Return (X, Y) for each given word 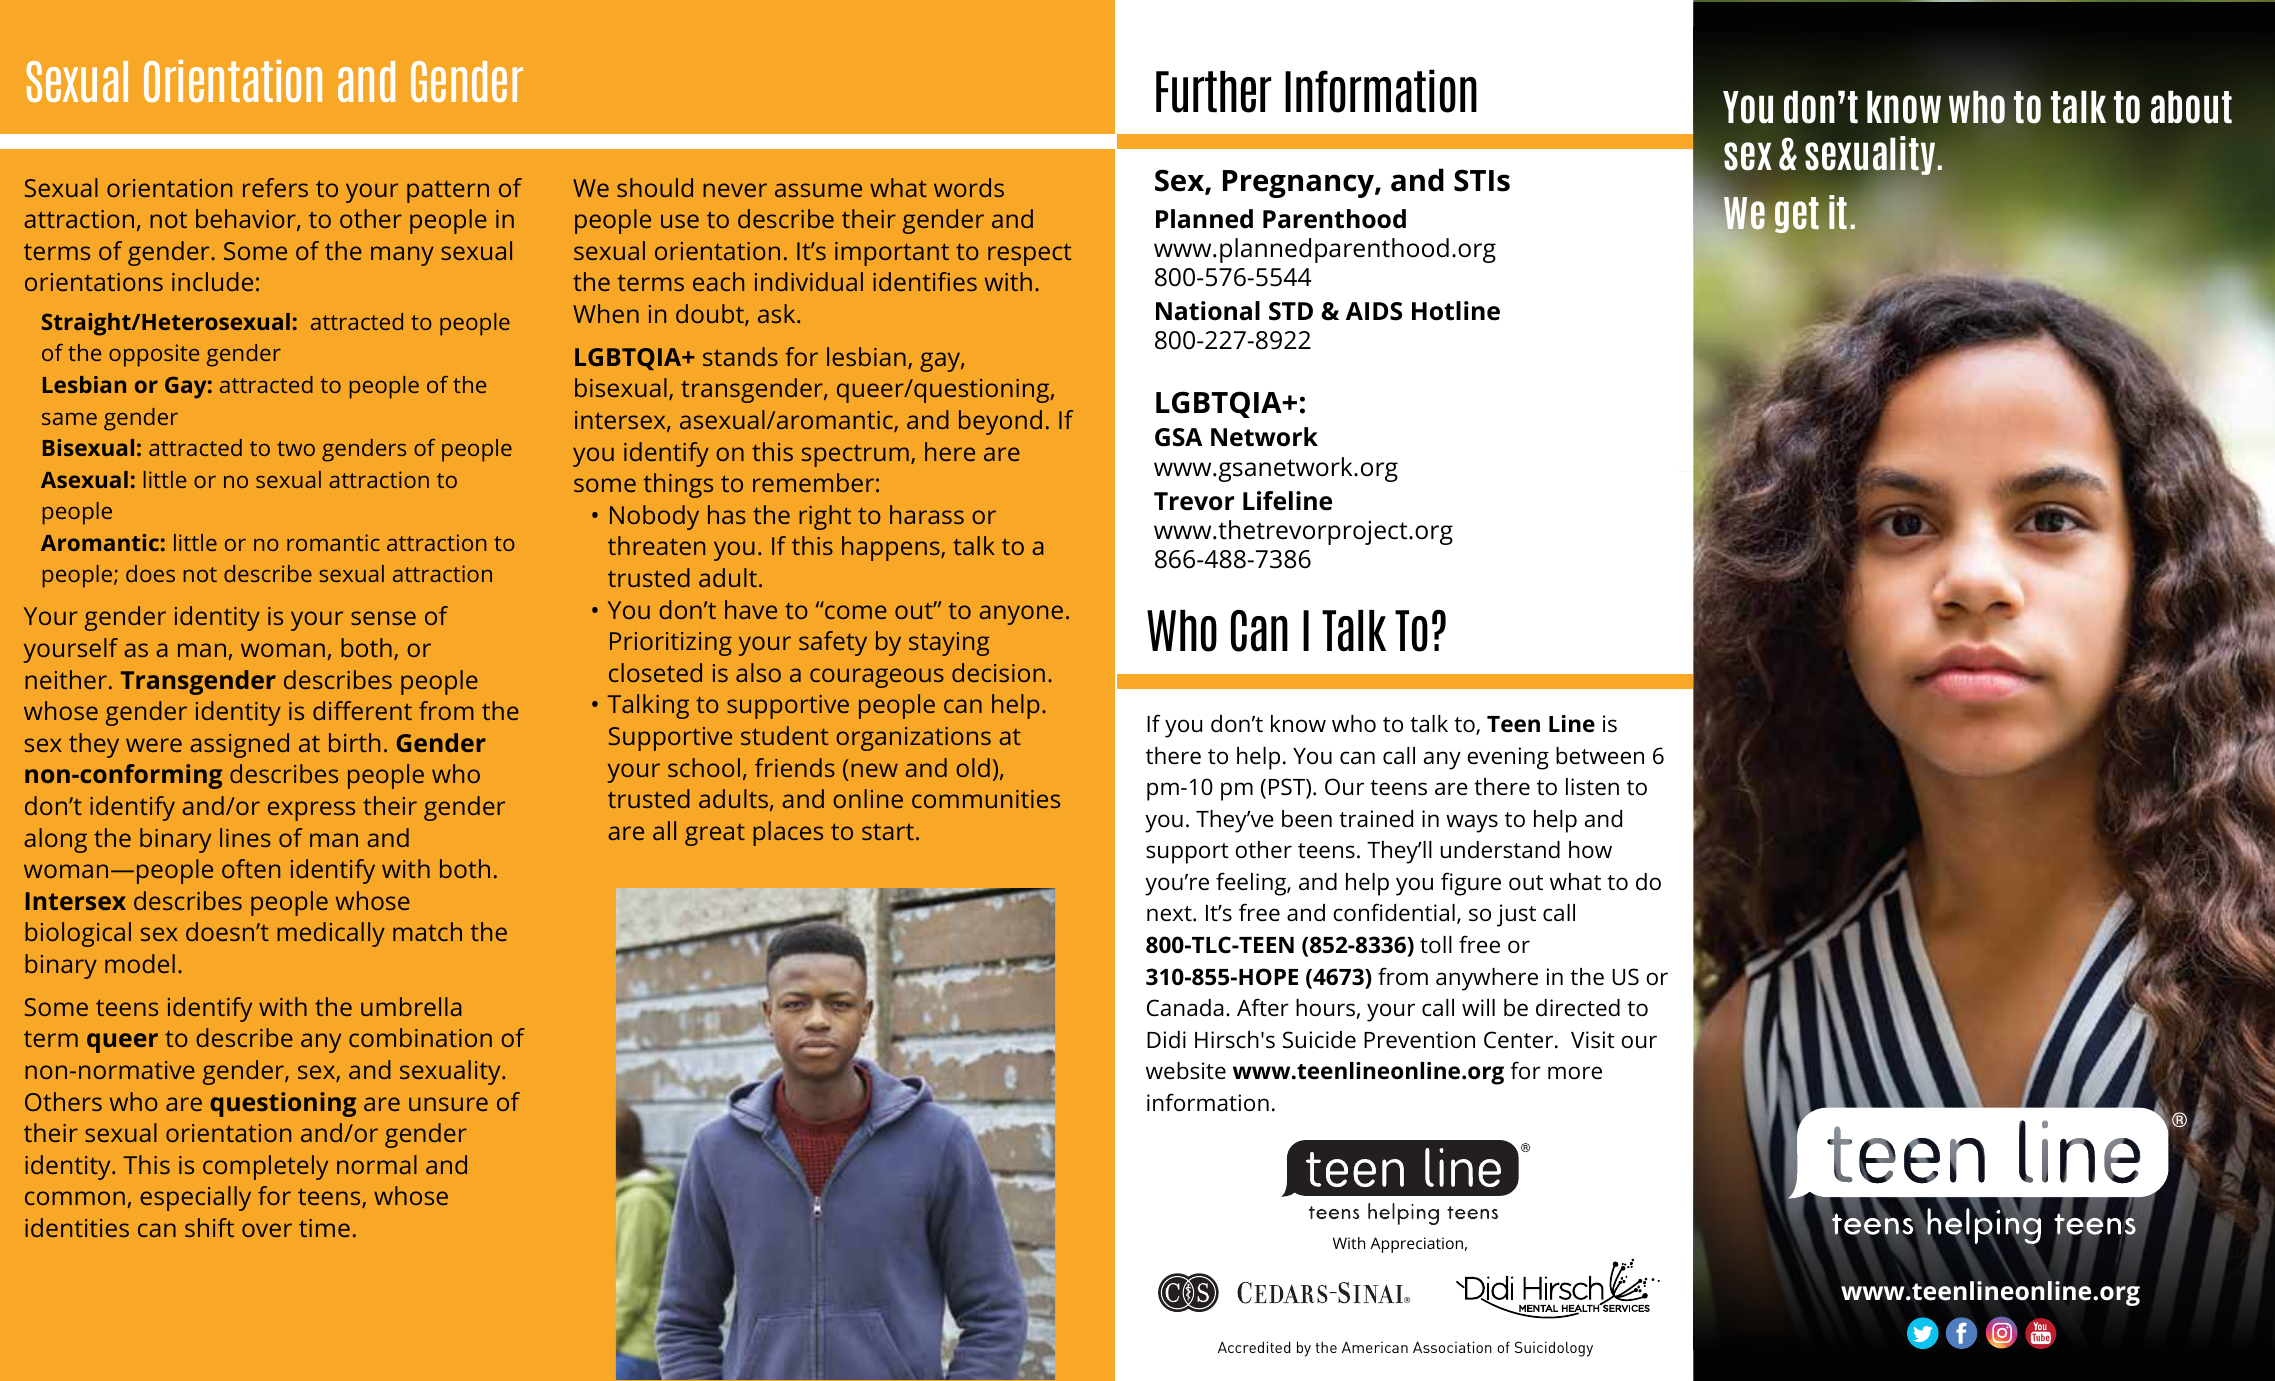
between (1600, 756)
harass (927, 514)
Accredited (1254, 1347)
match (427, 931)
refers (275, 187)
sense (383, 618)
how (1590, 849)
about (2191, 107)
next (1170, 914)
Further (1213, 92)
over (267, 1230)
